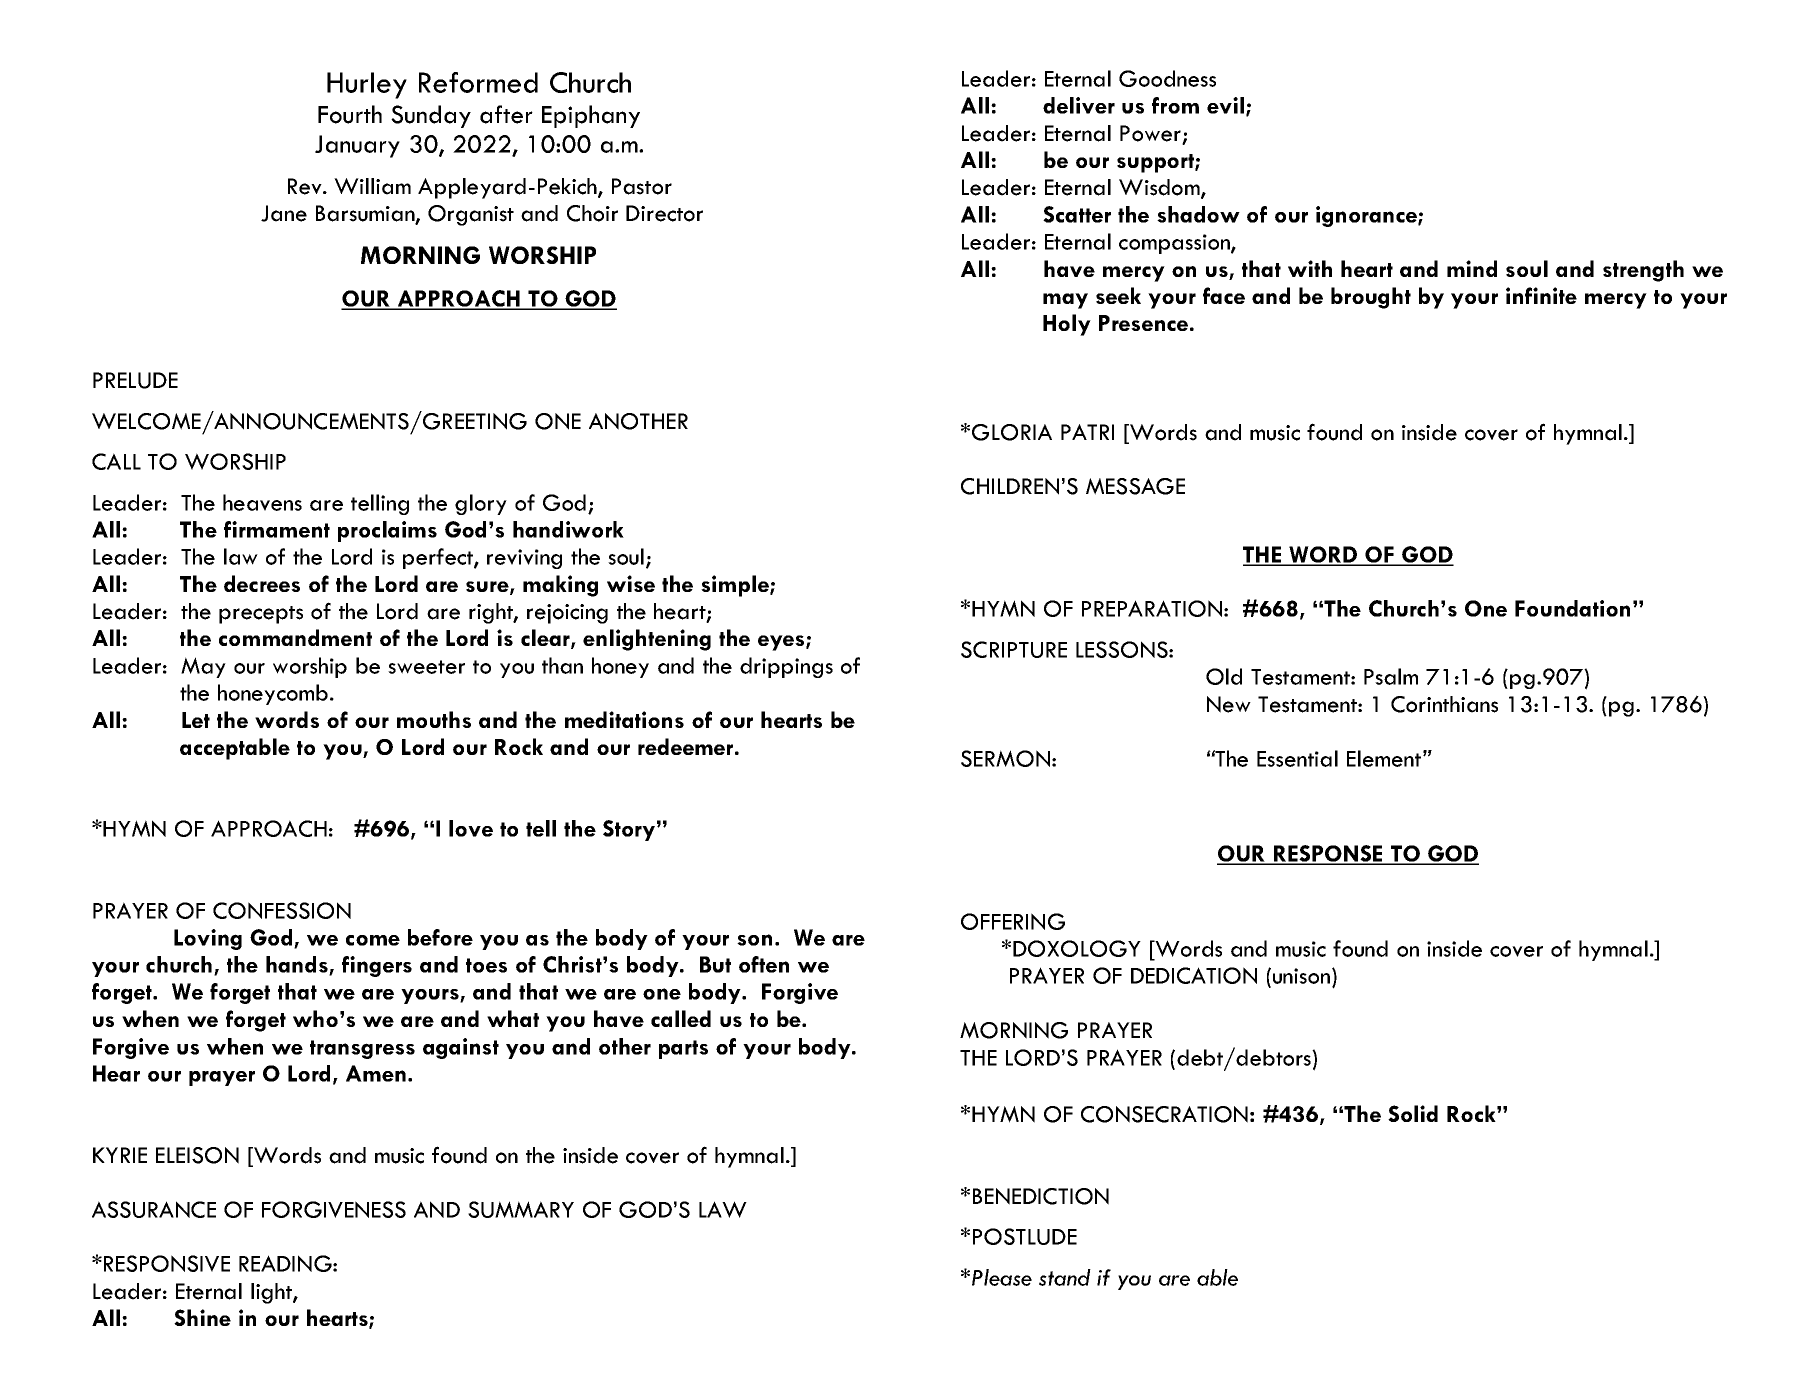 This document has height=1389, width=1798. What do you see at coordinates (135, 380) in the document?
I see `PRELUDE` at bounding box center [135, 380].
